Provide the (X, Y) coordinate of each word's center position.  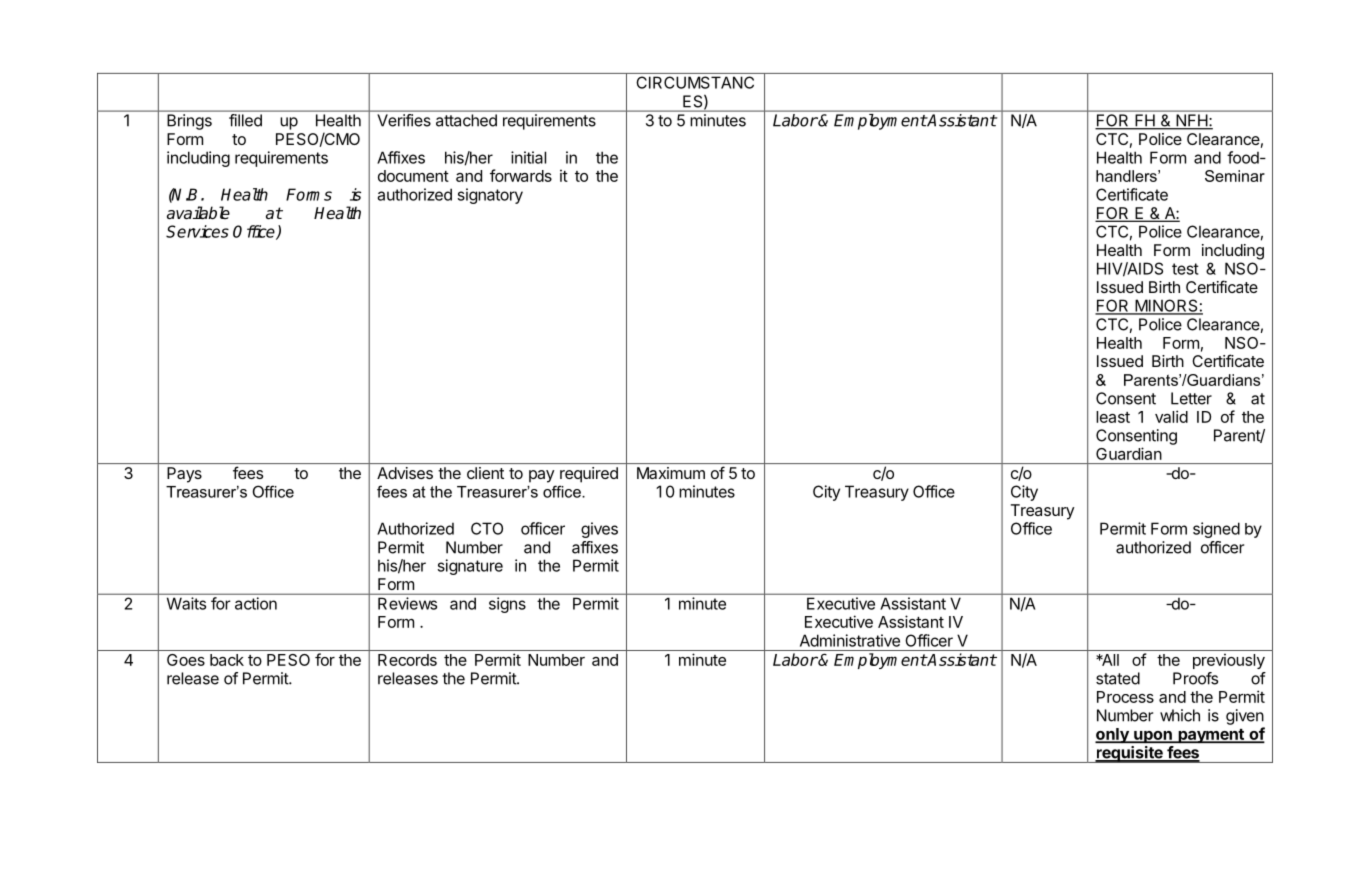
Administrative (850, 640)
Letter (1191, 398)
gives (599, 530)
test (1185, 269)
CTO (487, 528)
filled (245, 120)
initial (528, 157)
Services (197, 231)
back (227, 660)
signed (1216, 530)
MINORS (1166, 306)
